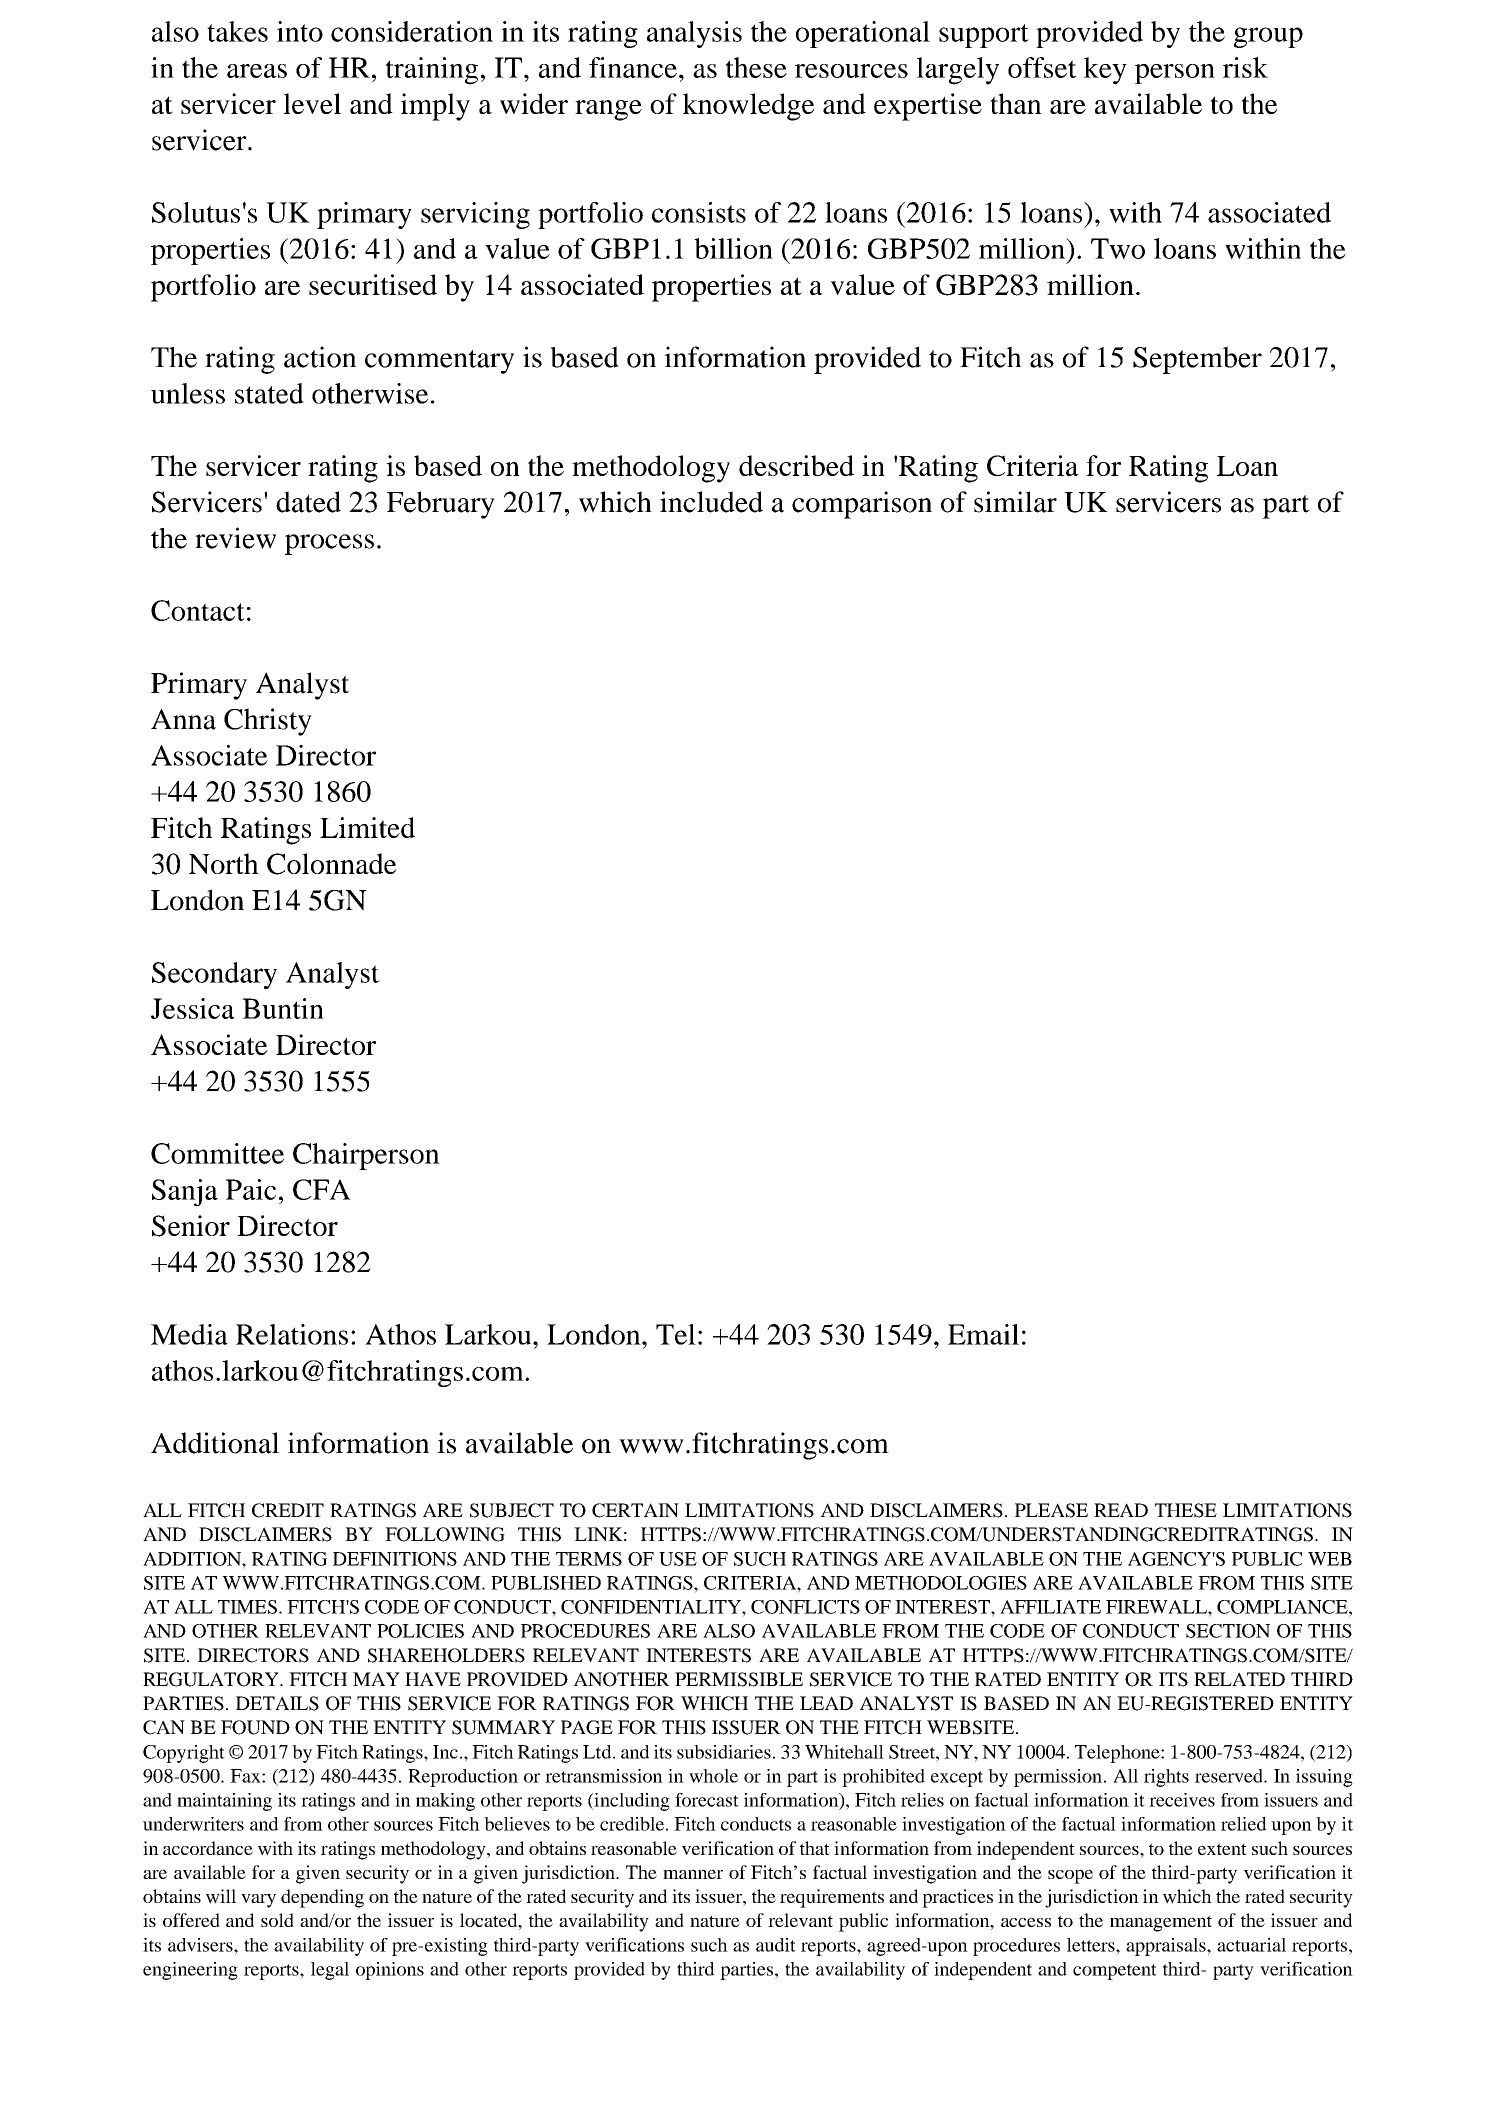  I want to click on depending, so click(322, 1898).
